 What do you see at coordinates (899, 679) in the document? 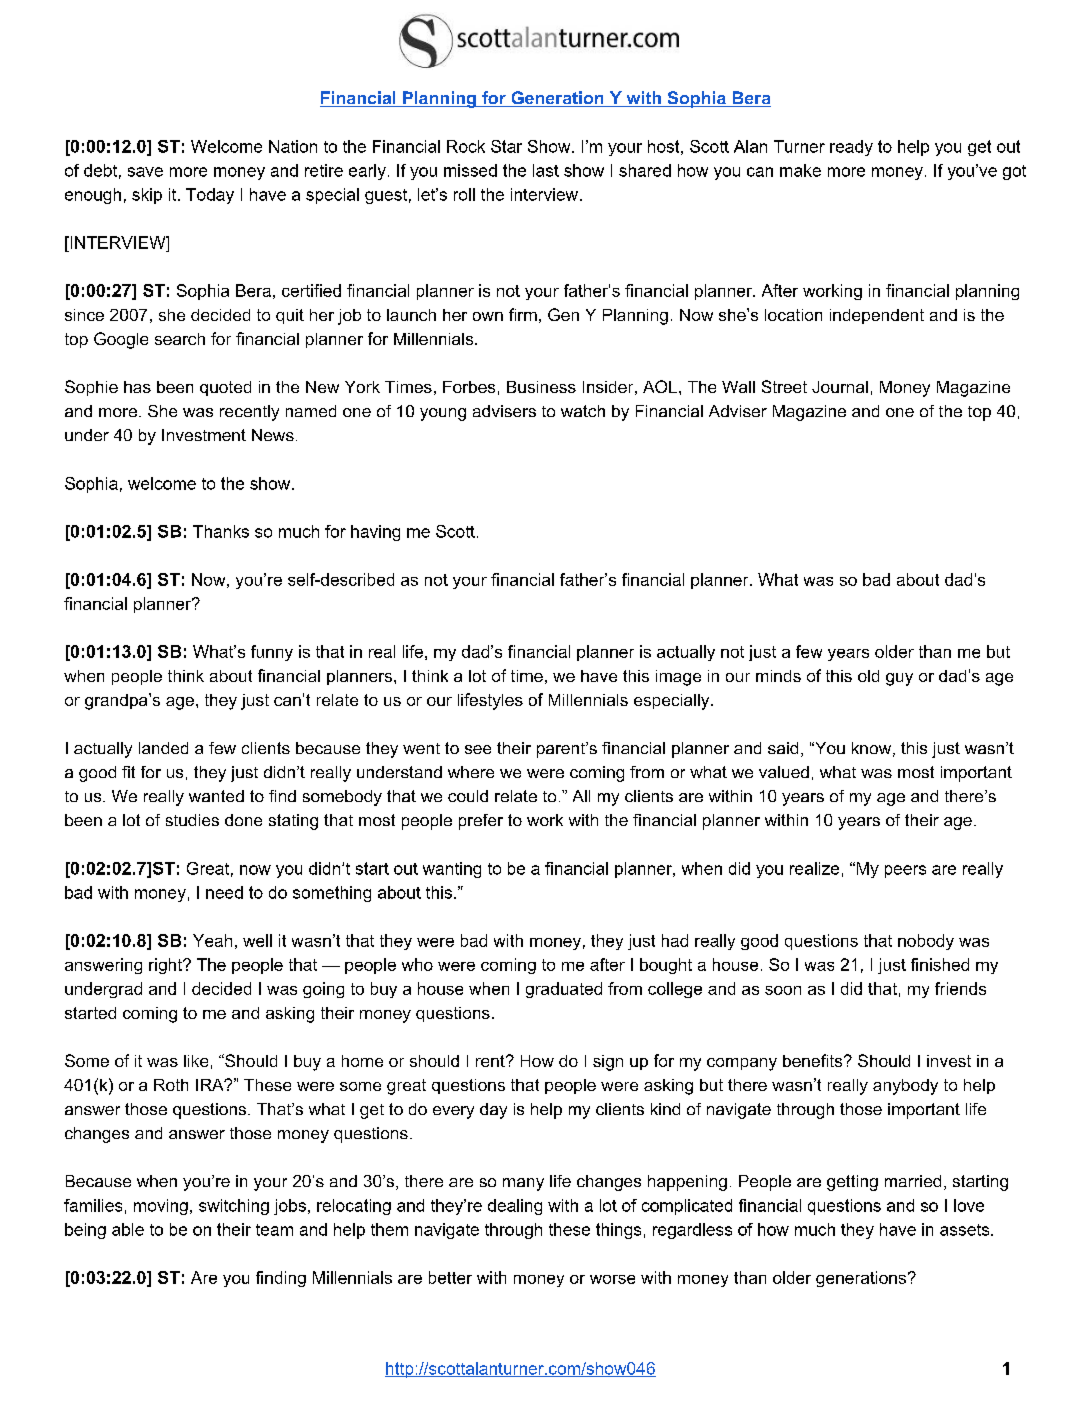
I see `guy` at bounding box center [899, 679].
